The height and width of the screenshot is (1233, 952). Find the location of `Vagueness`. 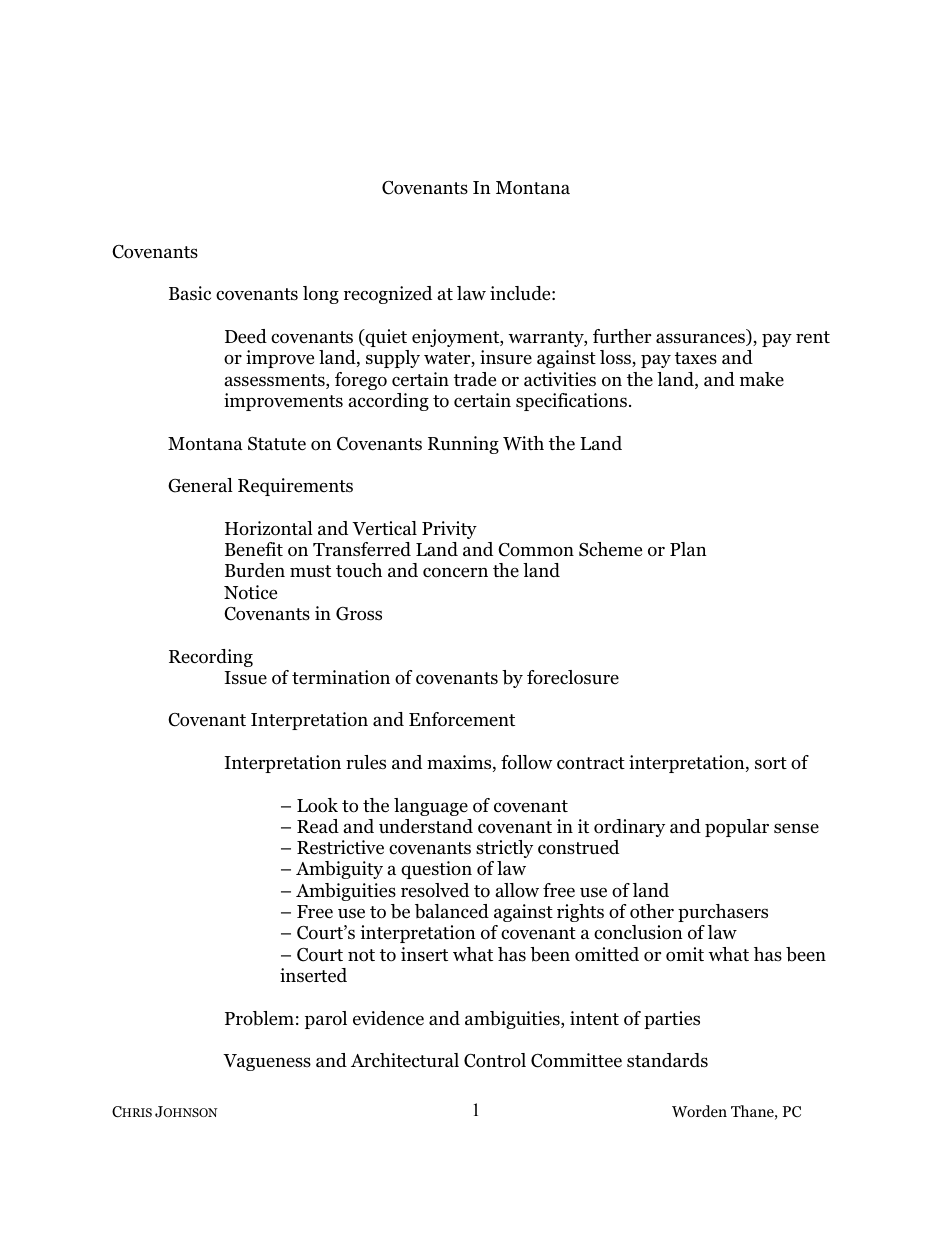

Vagueness is located at coordinates (267, 1062).
